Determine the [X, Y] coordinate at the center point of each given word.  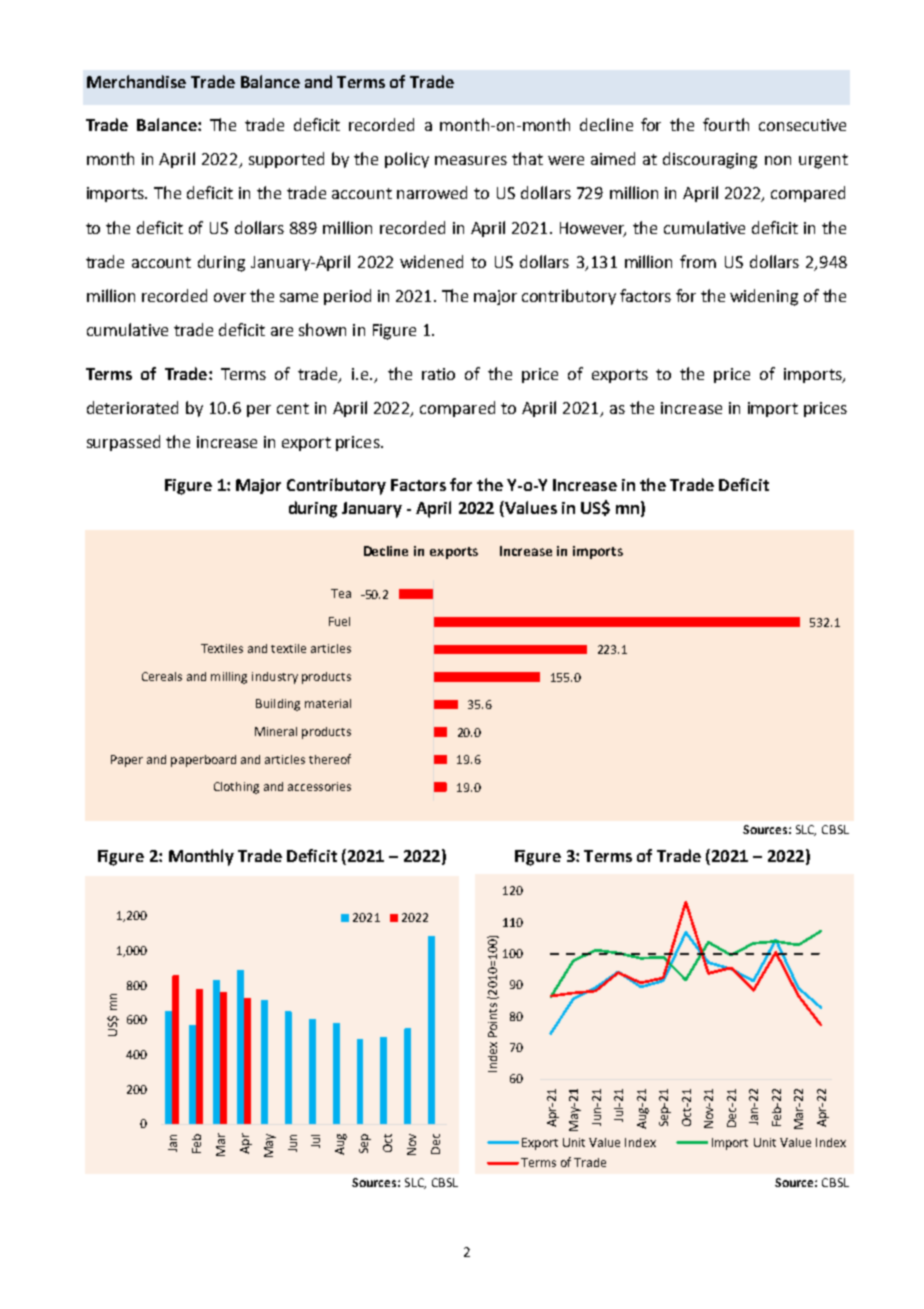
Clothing [236, 788]
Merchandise [136, 81]
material [328, 703]
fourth [726, 124]
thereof [330, 759]
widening [764, 297]
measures [471, 160]
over [230, 297]
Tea [341, 593]
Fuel [339, 621]
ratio [438, 374]
